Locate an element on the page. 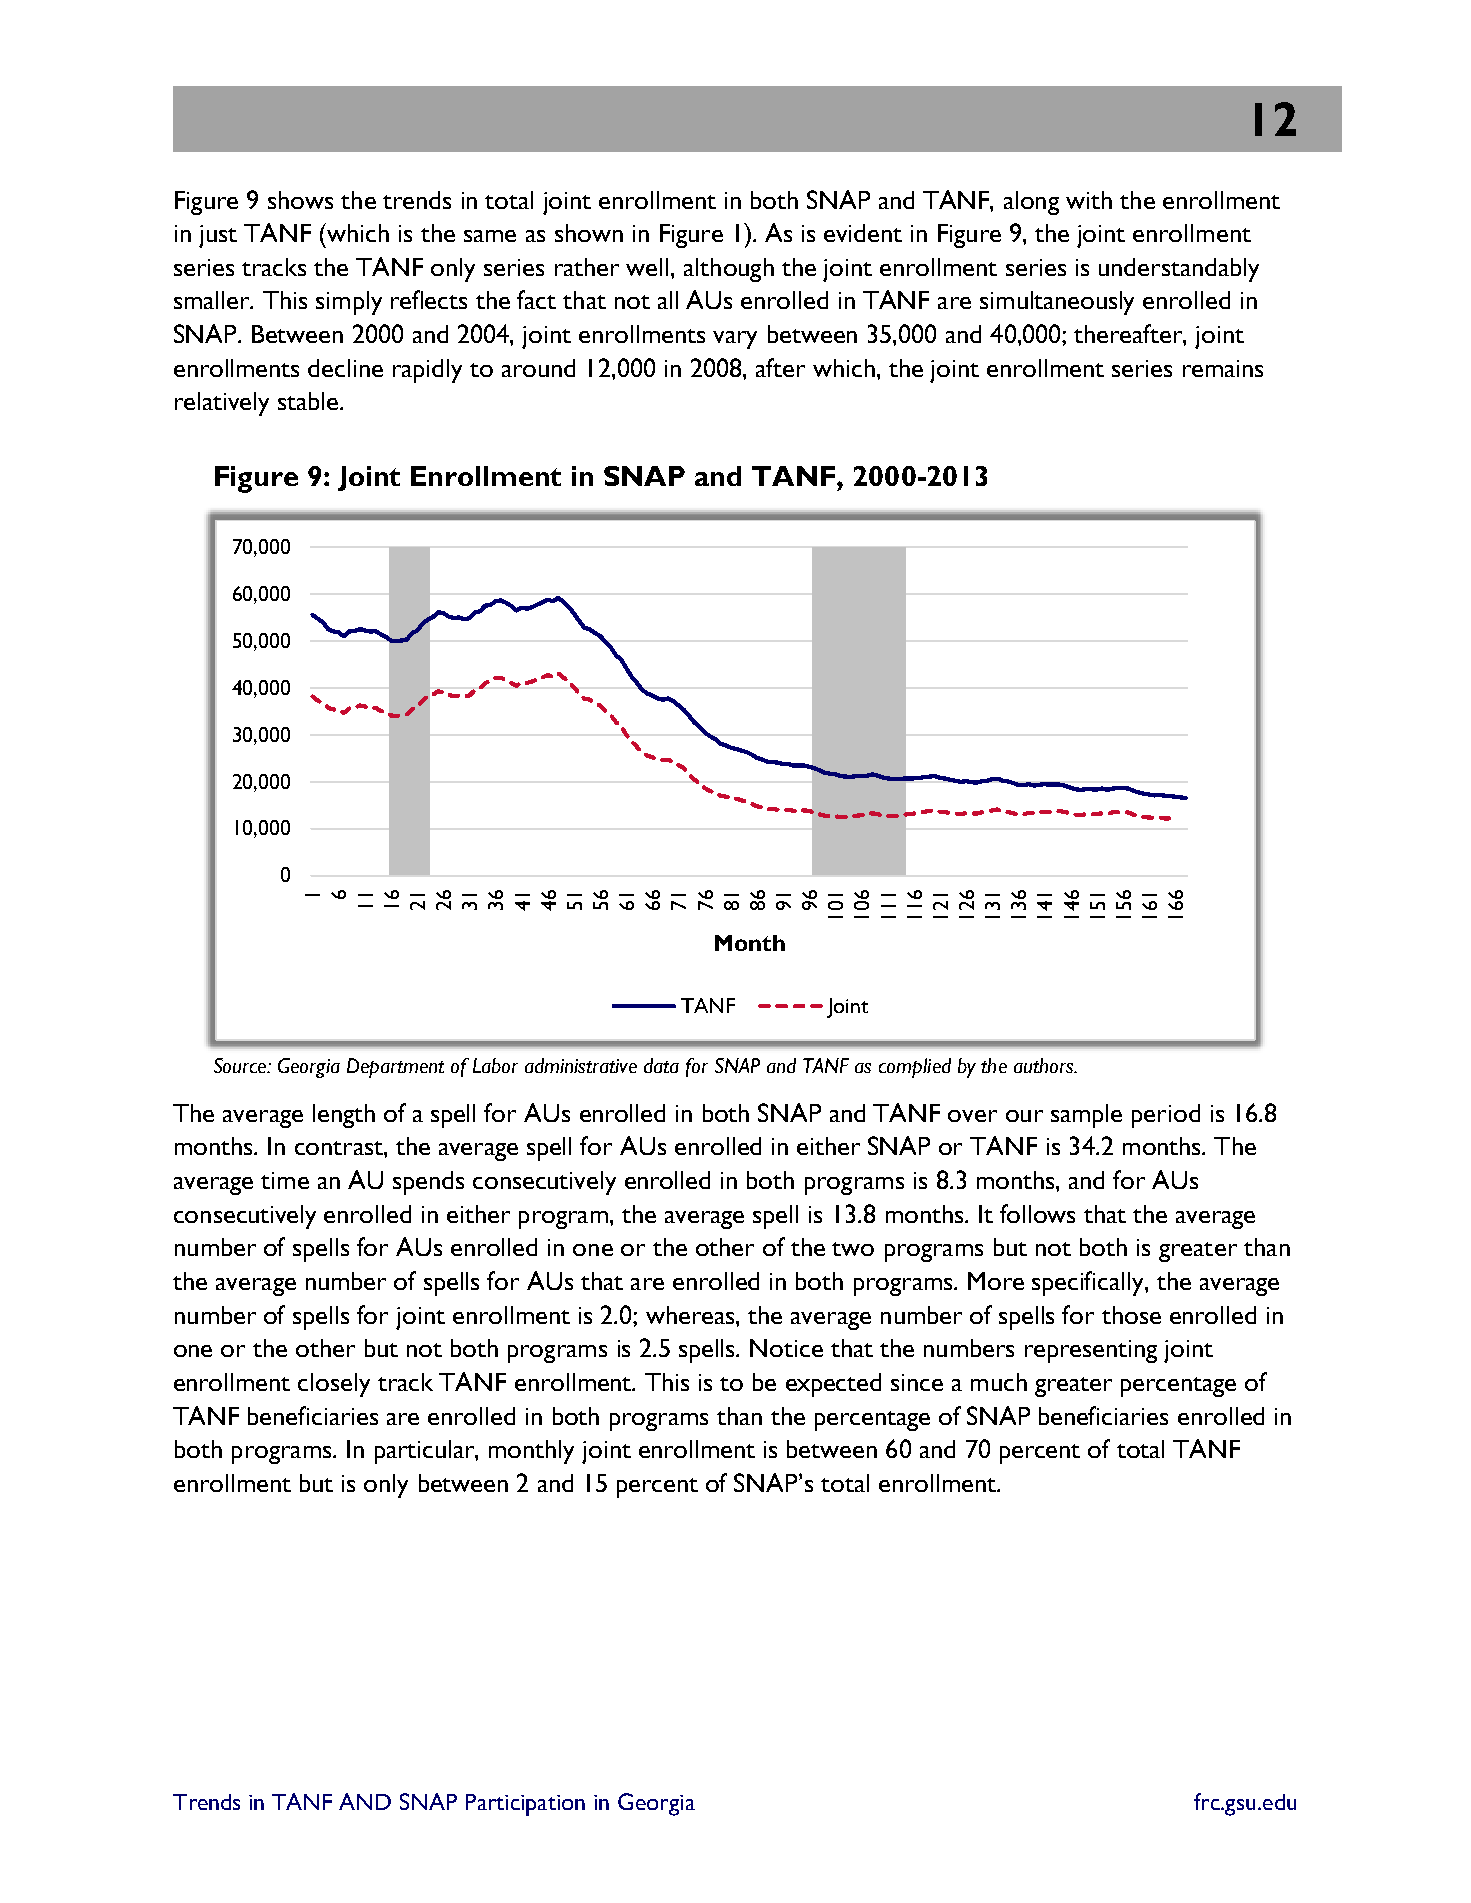 Image resolution: width=1471 pixels, height=1903 pixels. data is located at coordinates (661, 1065).
